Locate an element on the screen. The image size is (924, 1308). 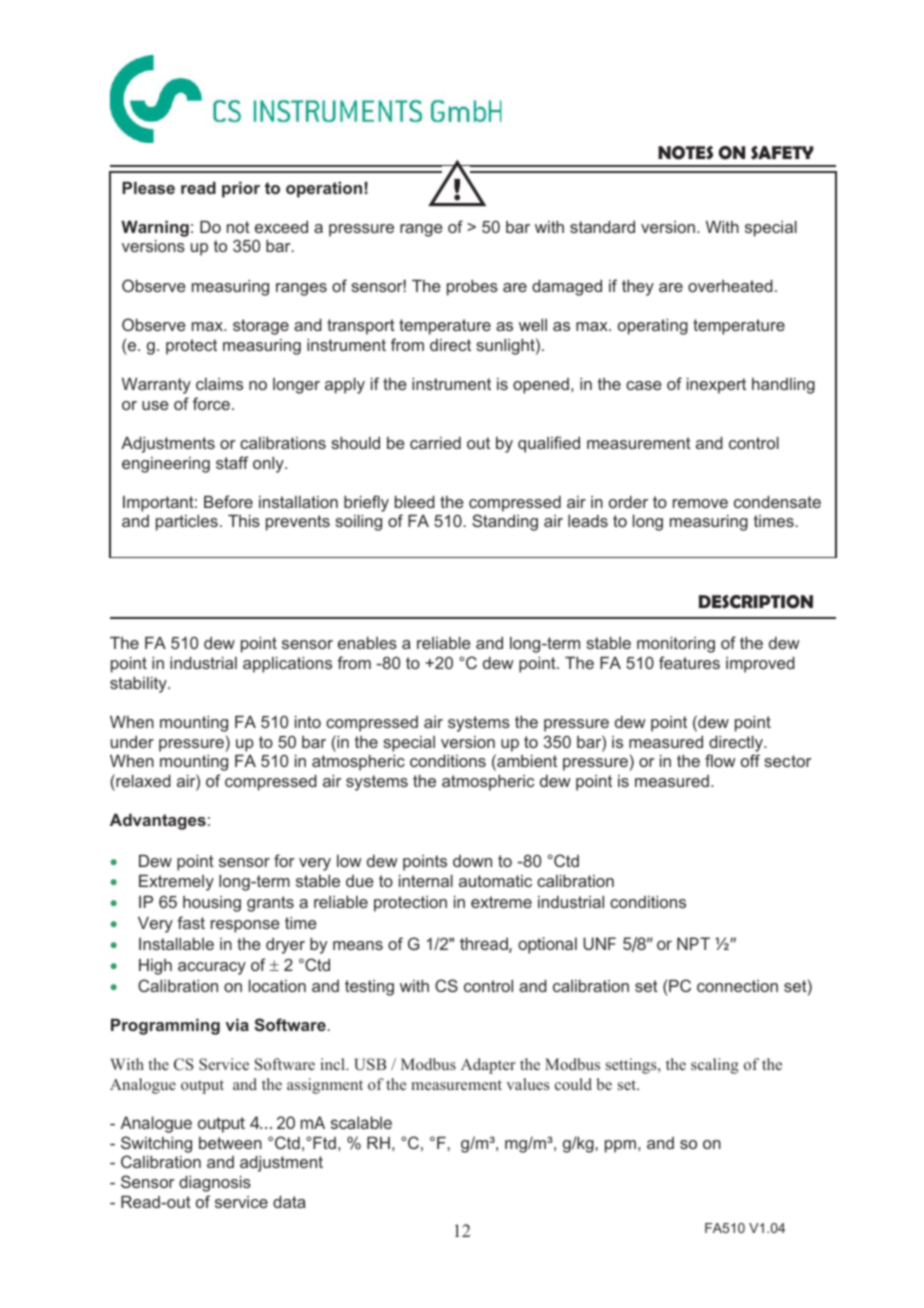
probes is located at coordinates (472, 288).
